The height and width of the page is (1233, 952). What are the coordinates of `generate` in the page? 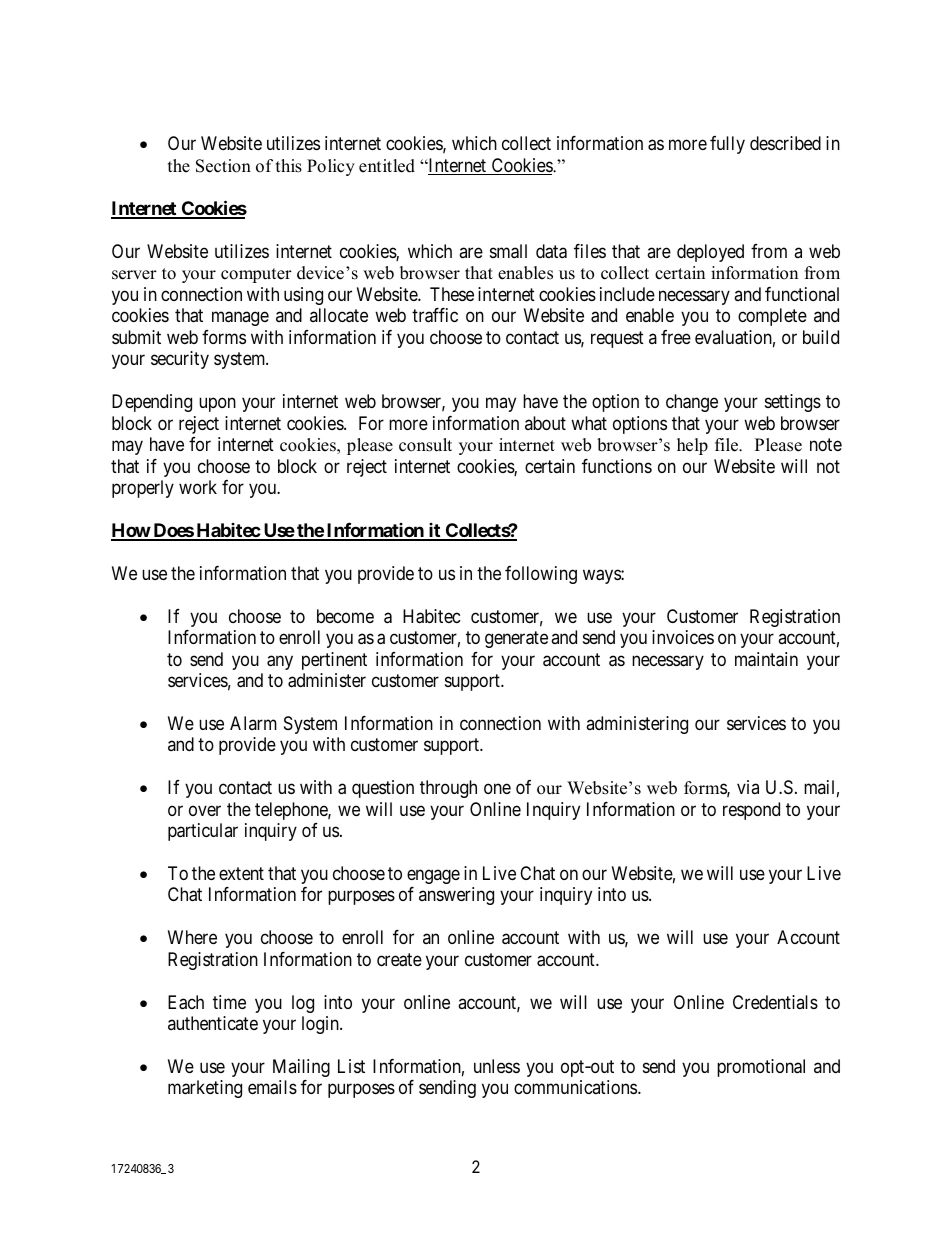 It's located at (516, 639).
